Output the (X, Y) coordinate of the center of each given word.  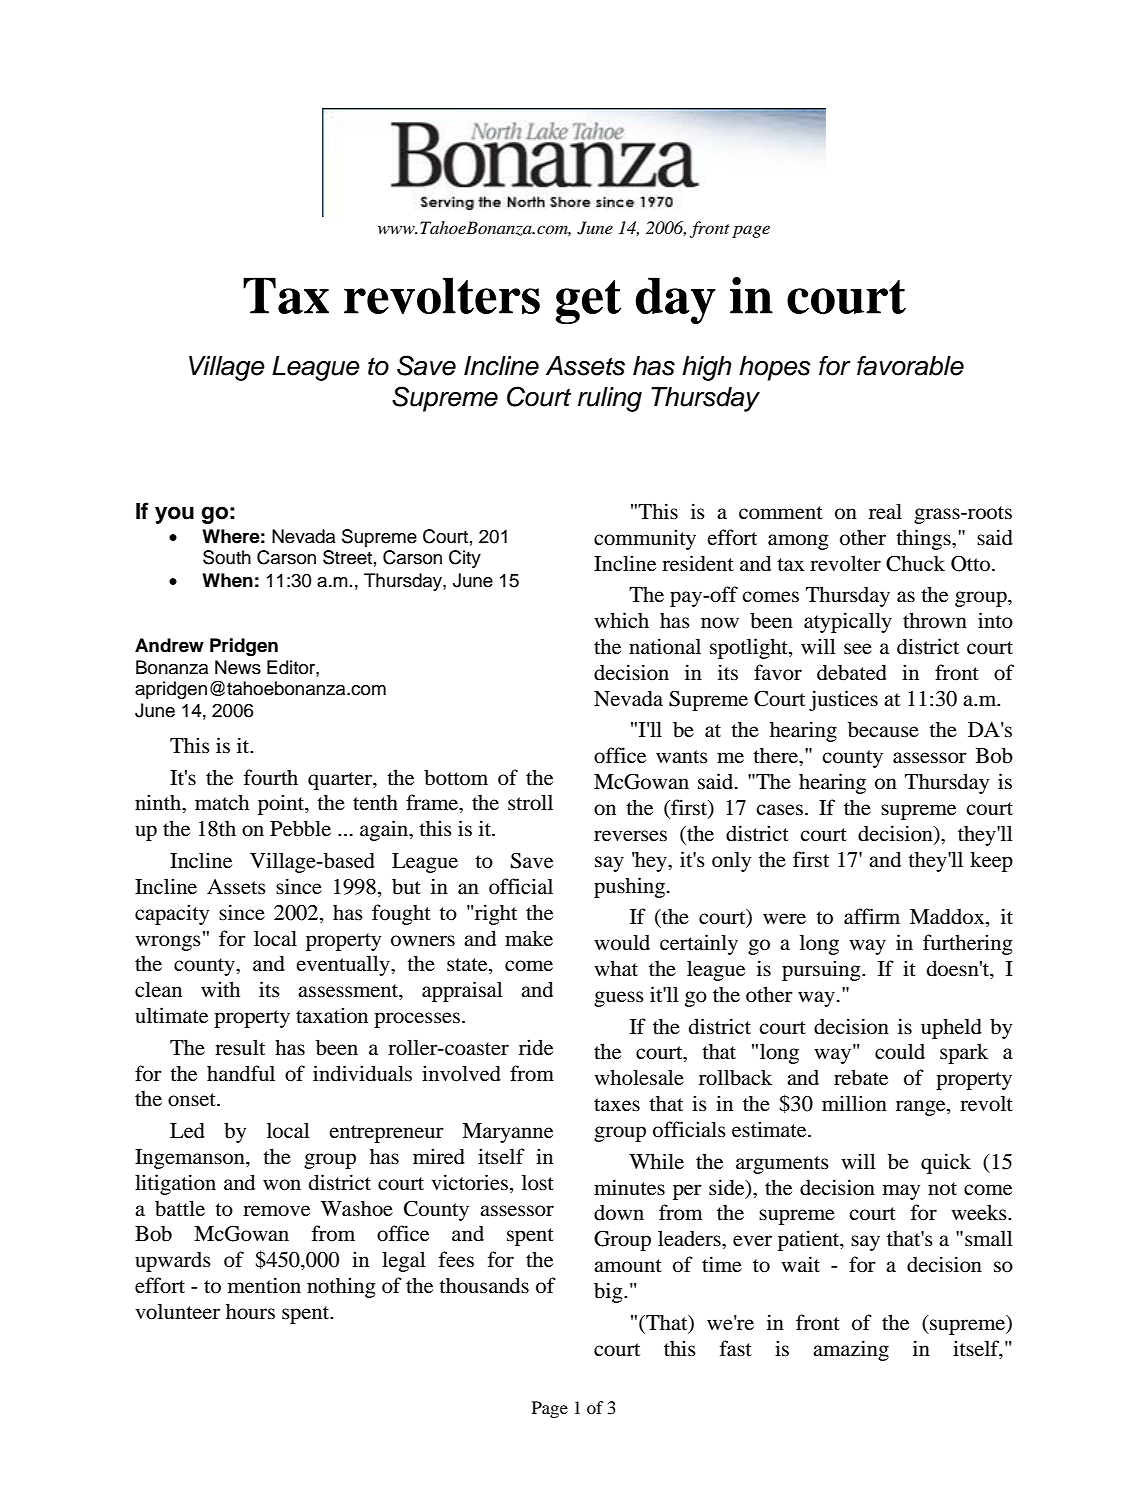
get (588, 302)
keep (991, 861)
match (222, 802)
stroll (530, 802)
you (174, 515)
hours (250, 1312)
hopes (775, 368)
